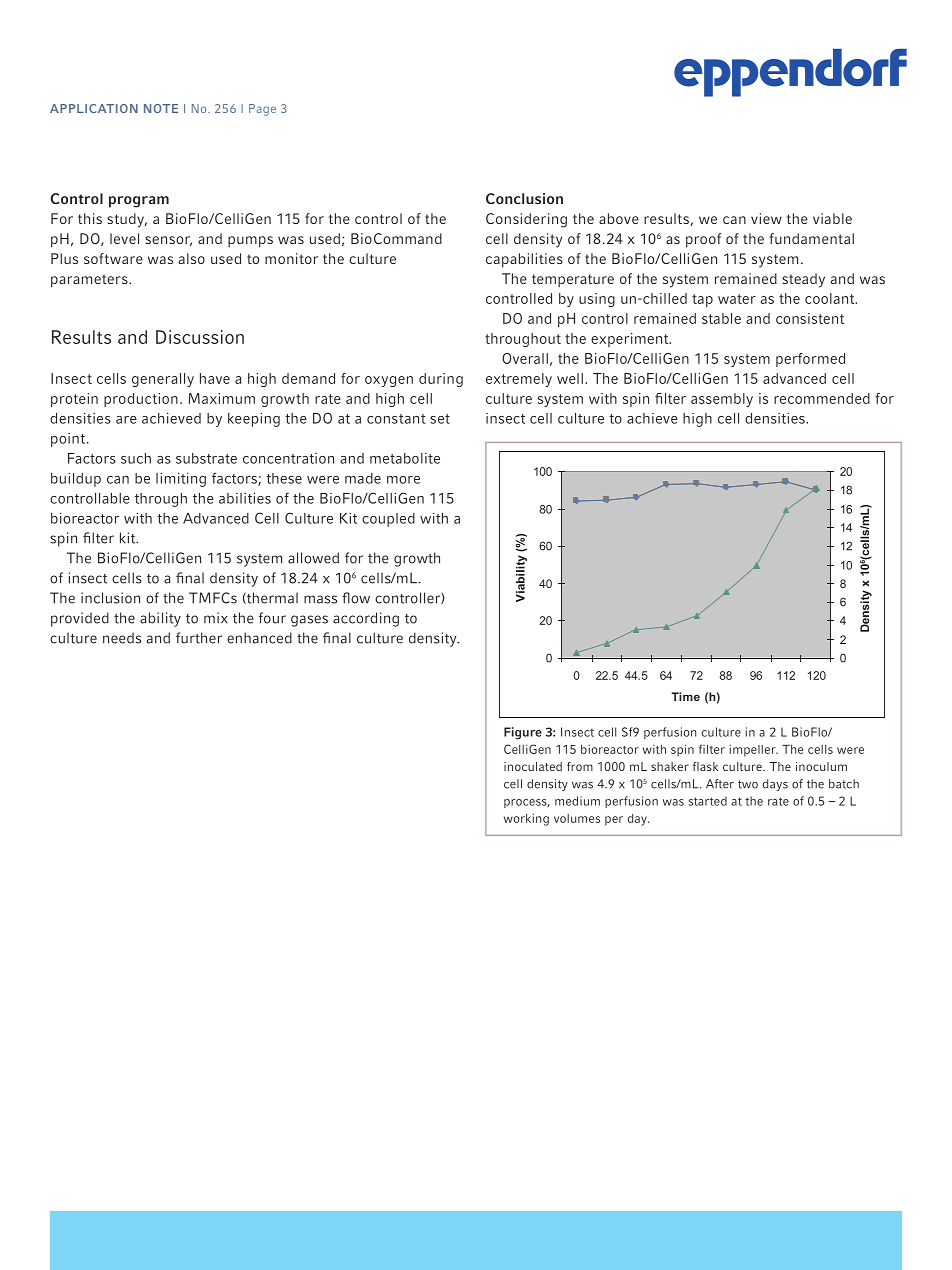  What do you see at coordinates (405, 458) in the screenshot?
I see `metabolite` at bounding box center [405, 458].
